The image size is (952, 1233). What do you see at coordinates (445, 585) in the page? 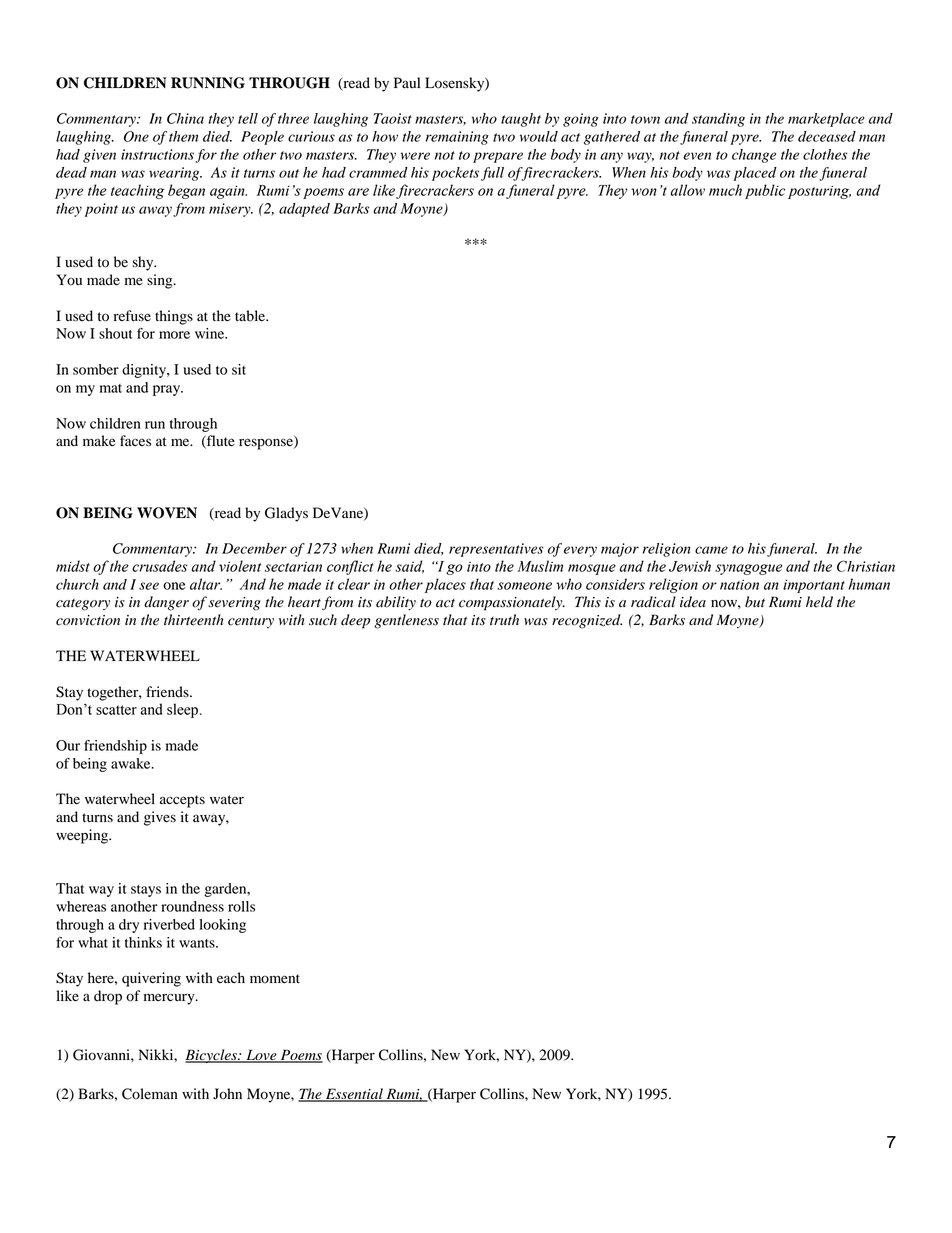
I see `places` at bounding box center [445, 585].
